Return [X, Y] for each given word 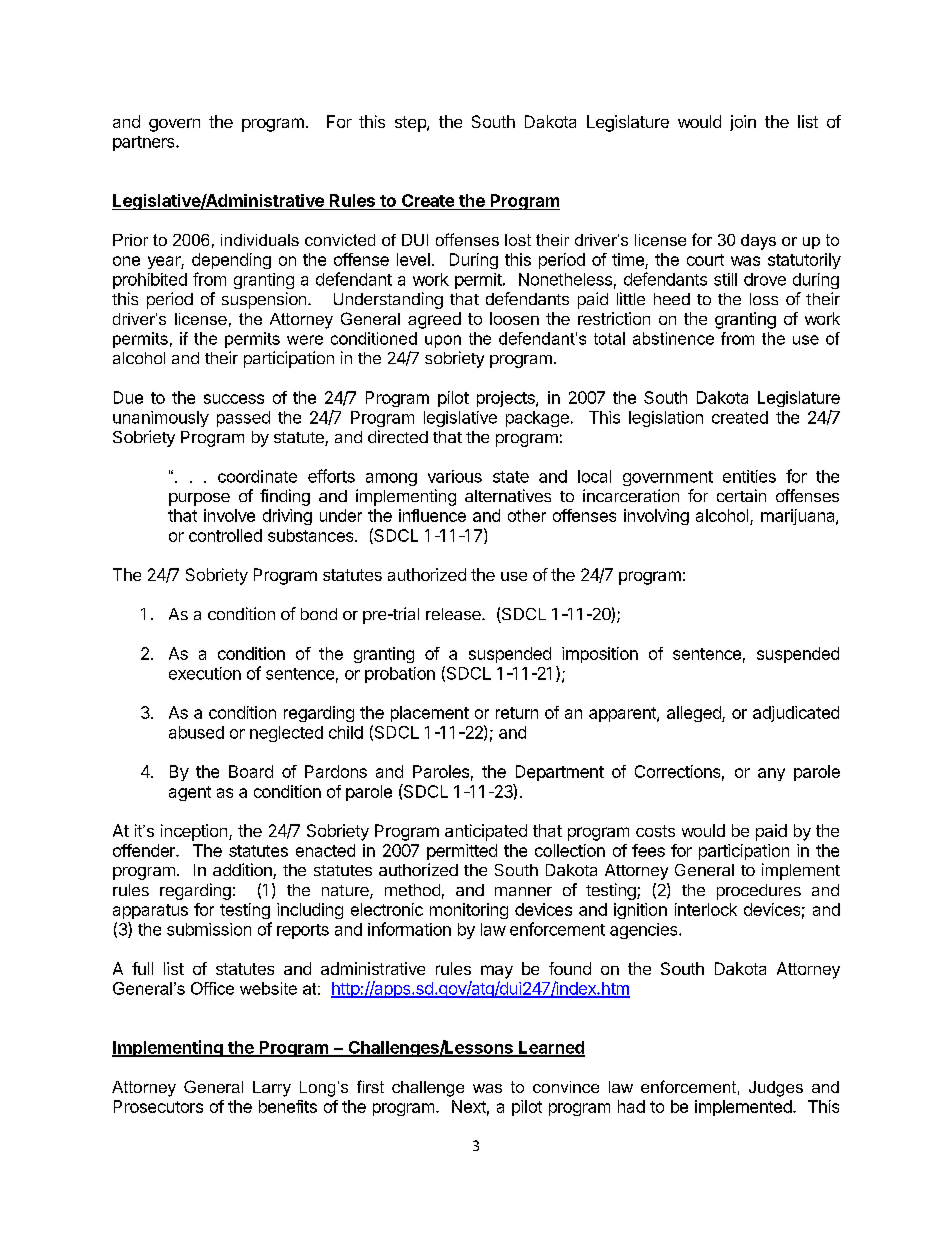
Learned [551, 1048]
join [743, 123]
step [411, 124]
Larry [272, 1089]
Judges [776, 1089]
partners [145, 143]
